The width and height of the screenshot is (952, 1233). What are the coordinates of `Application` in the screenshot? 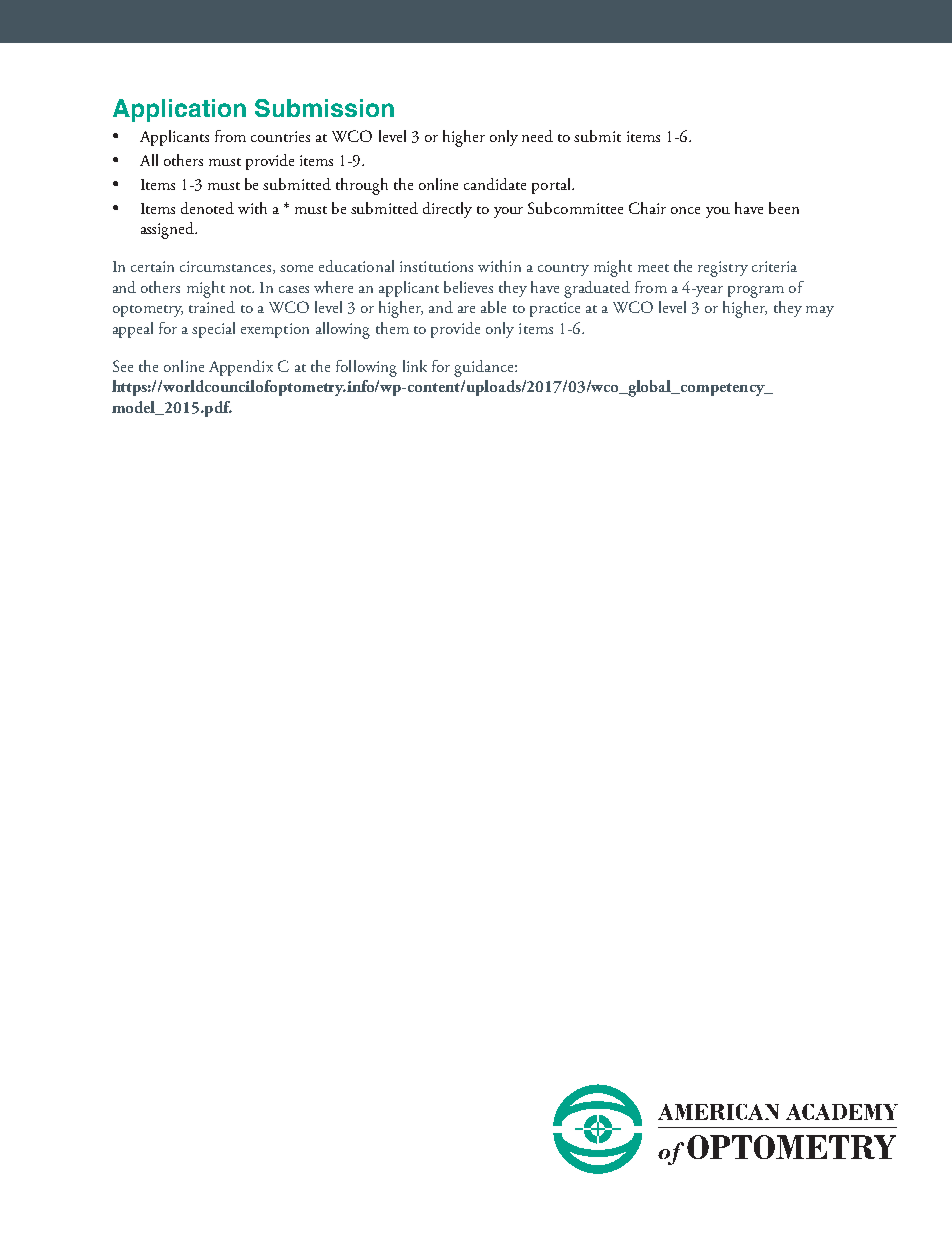 It's located at (179, 110).
